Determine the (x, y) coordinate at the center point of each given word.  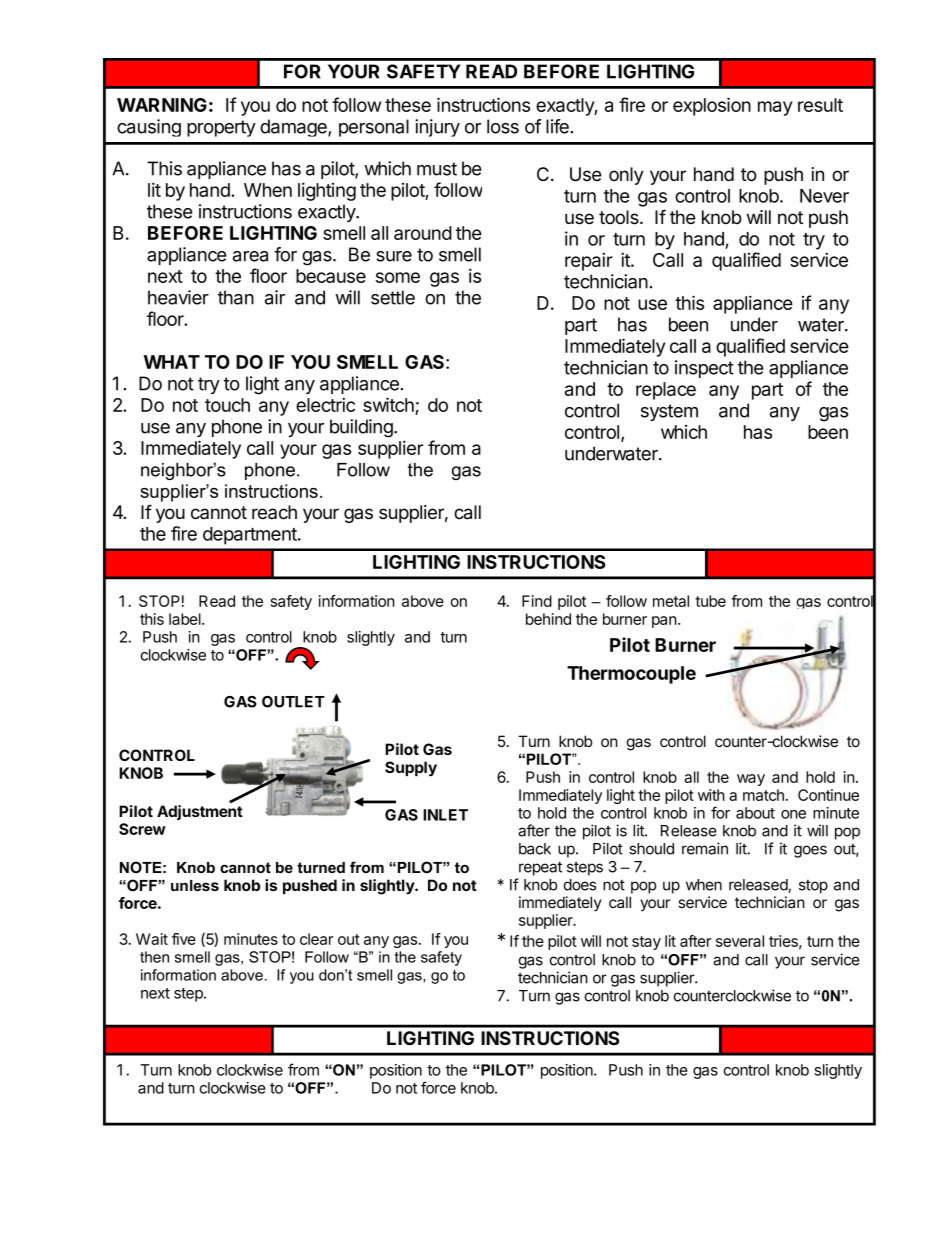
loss (503, 126)
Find (537, 601)
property (221, 128)
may (775, 108)
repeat (540, 868)
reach (274, 512)
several (740, 941)
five (184, 939)
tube (710, 601)
